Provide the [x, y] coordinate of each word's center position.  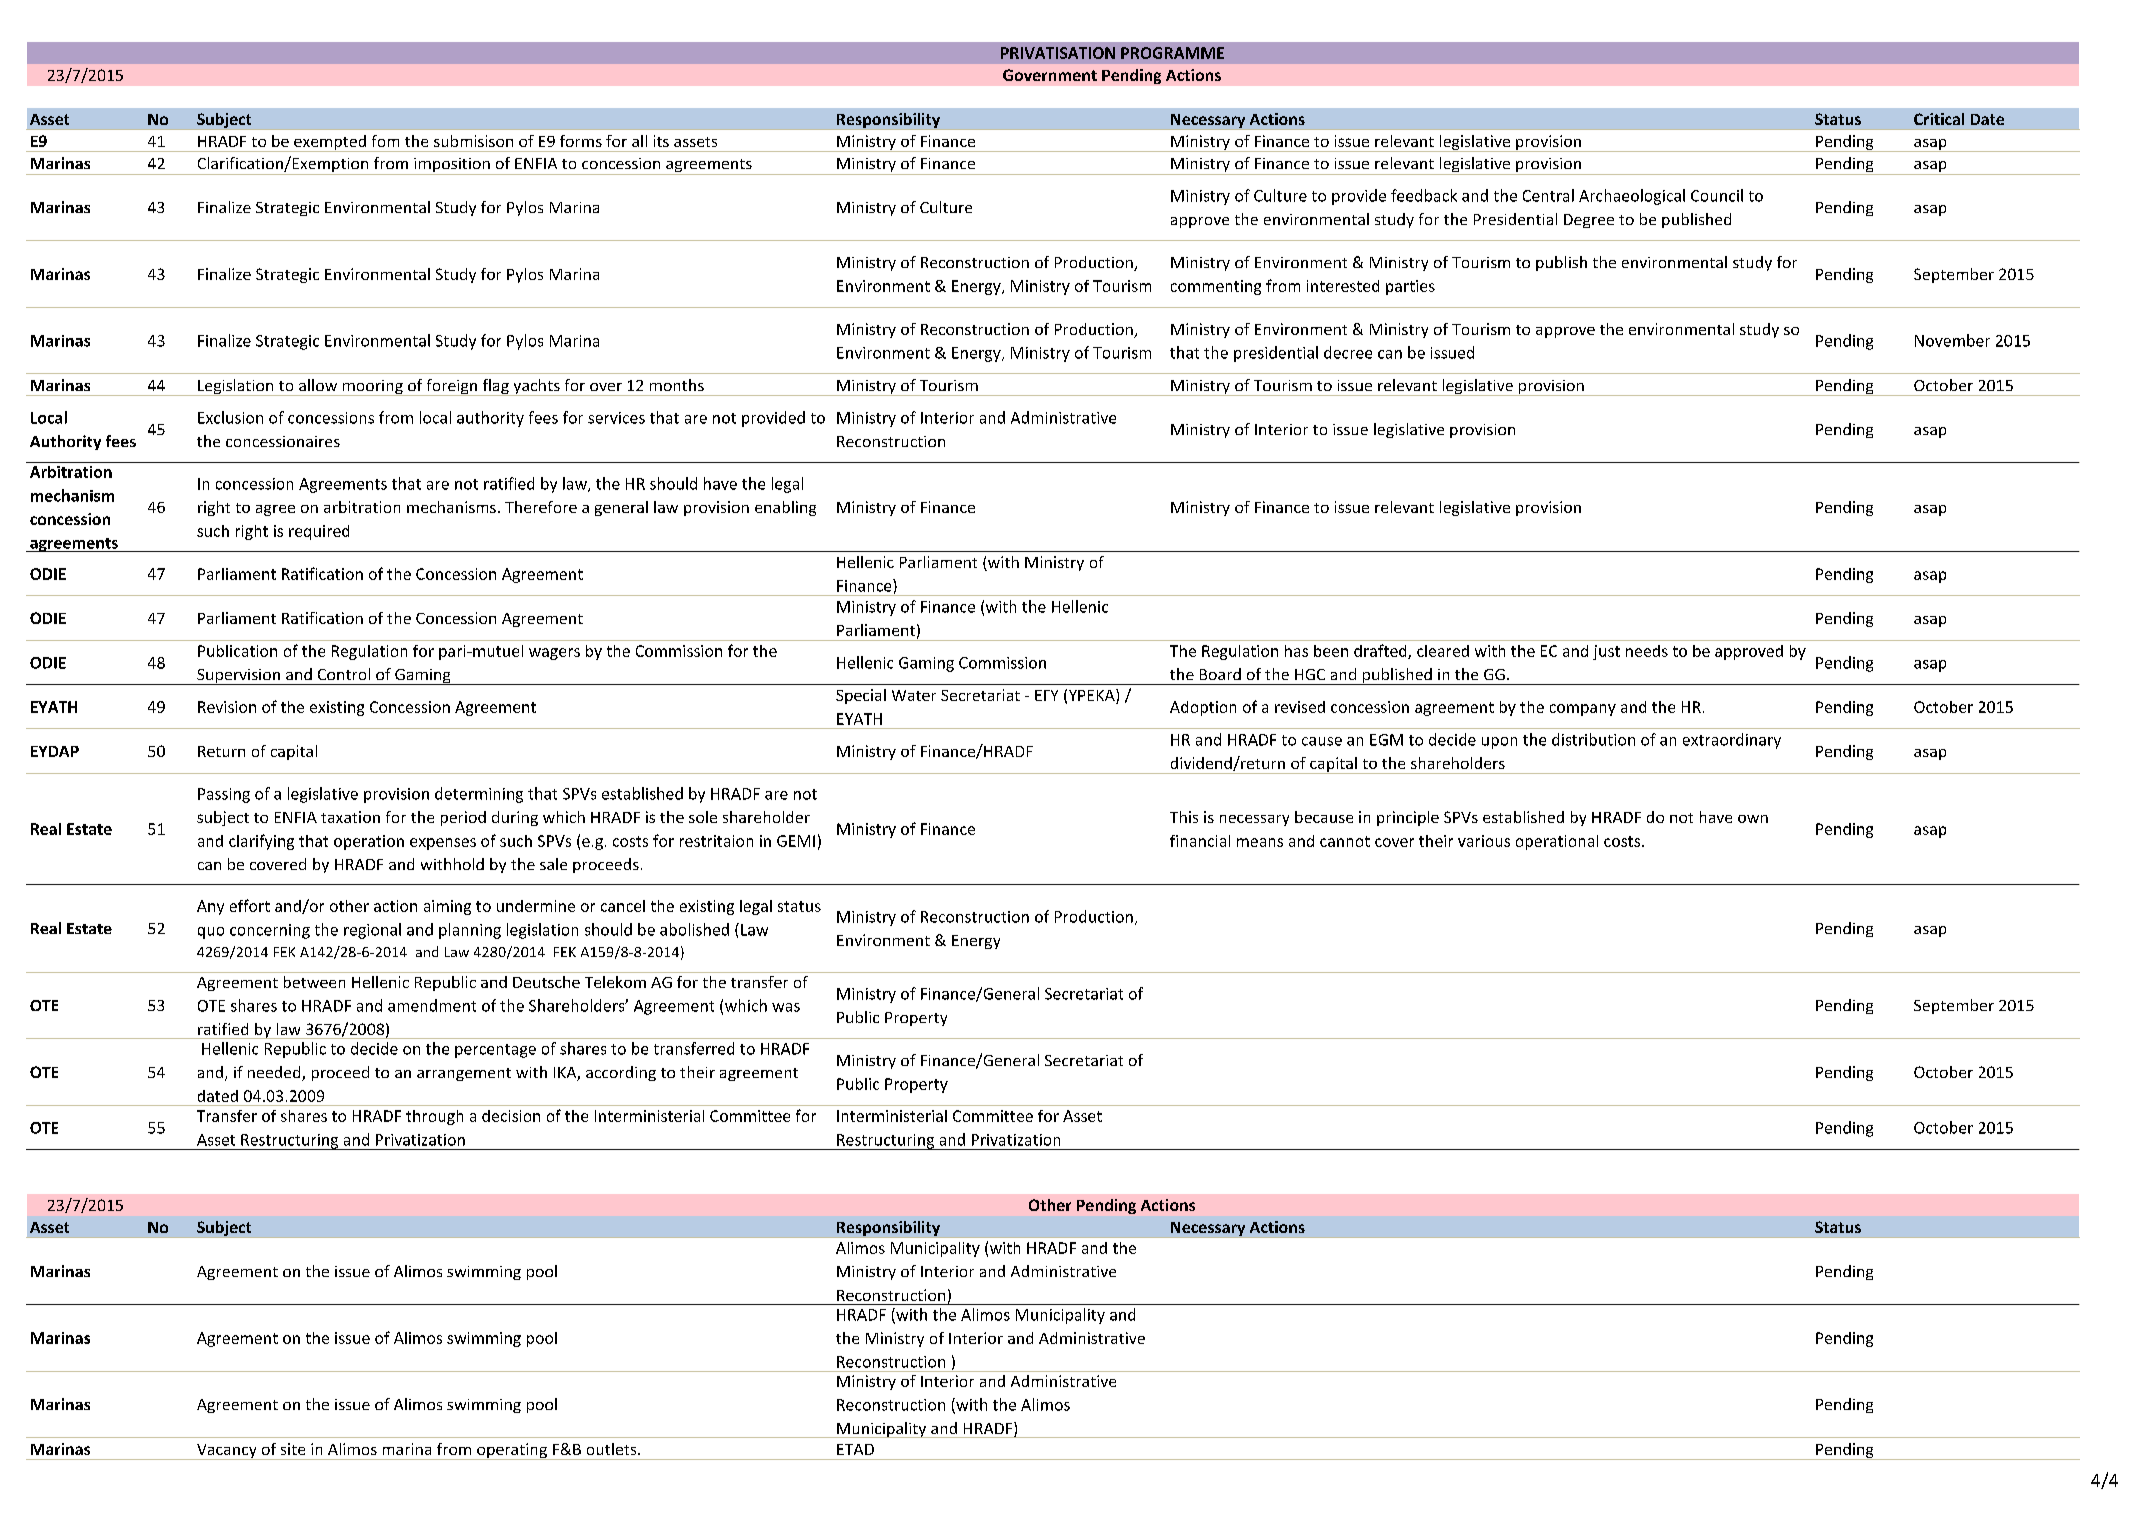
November [1952, 340]
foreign [451, 387]
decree [1348, 352]
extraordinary [1732, 741]
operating [512, 1451]
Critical [1939, 119]
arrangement [464, 1074]
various [1484, 841]
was [786, 1007]
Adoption [1203, 708]
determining [479, 795]
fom [385, 141]
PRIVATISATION [1058, 53]
